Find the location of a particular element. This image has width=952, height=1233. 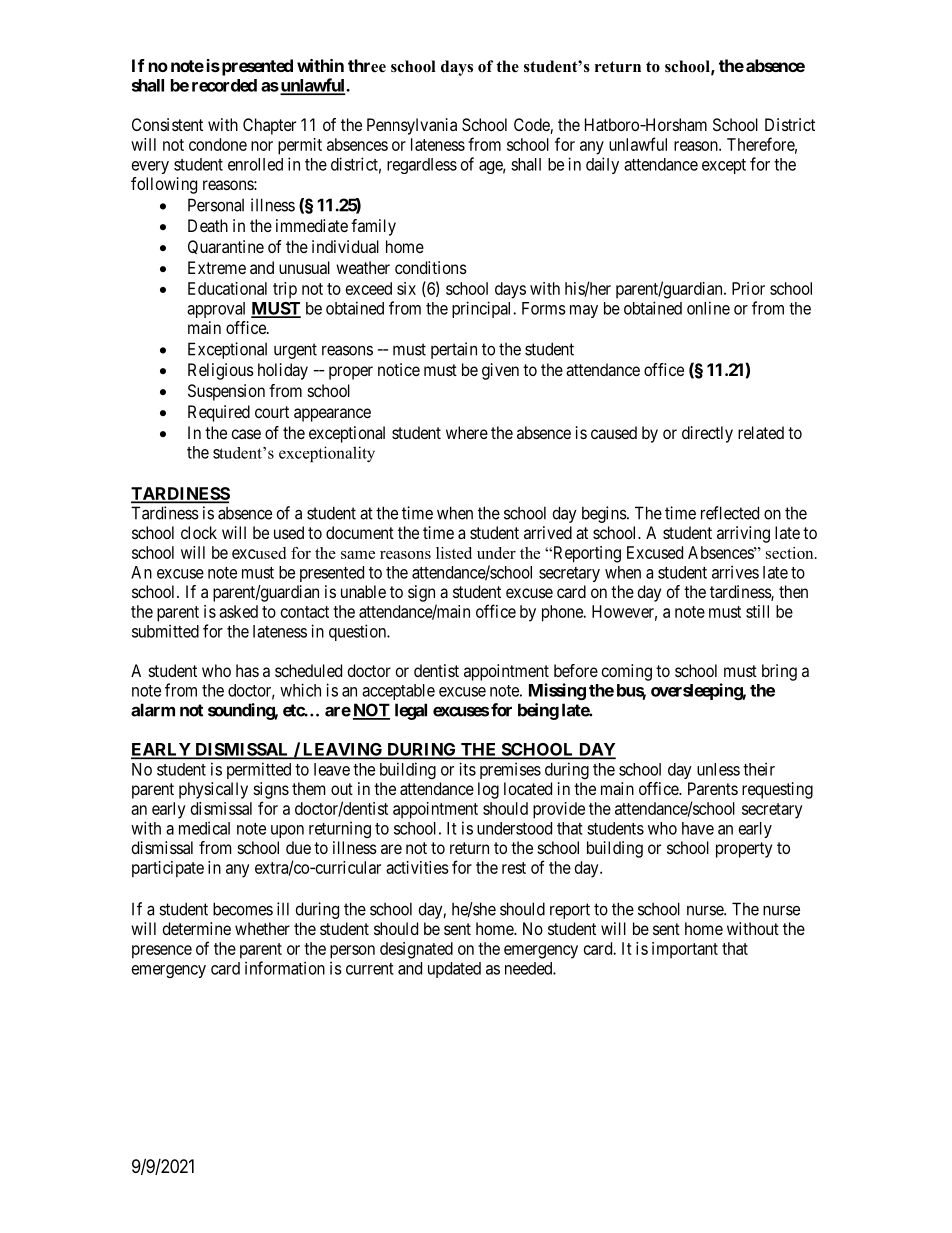

clock is located at coordinates (199, 532).
